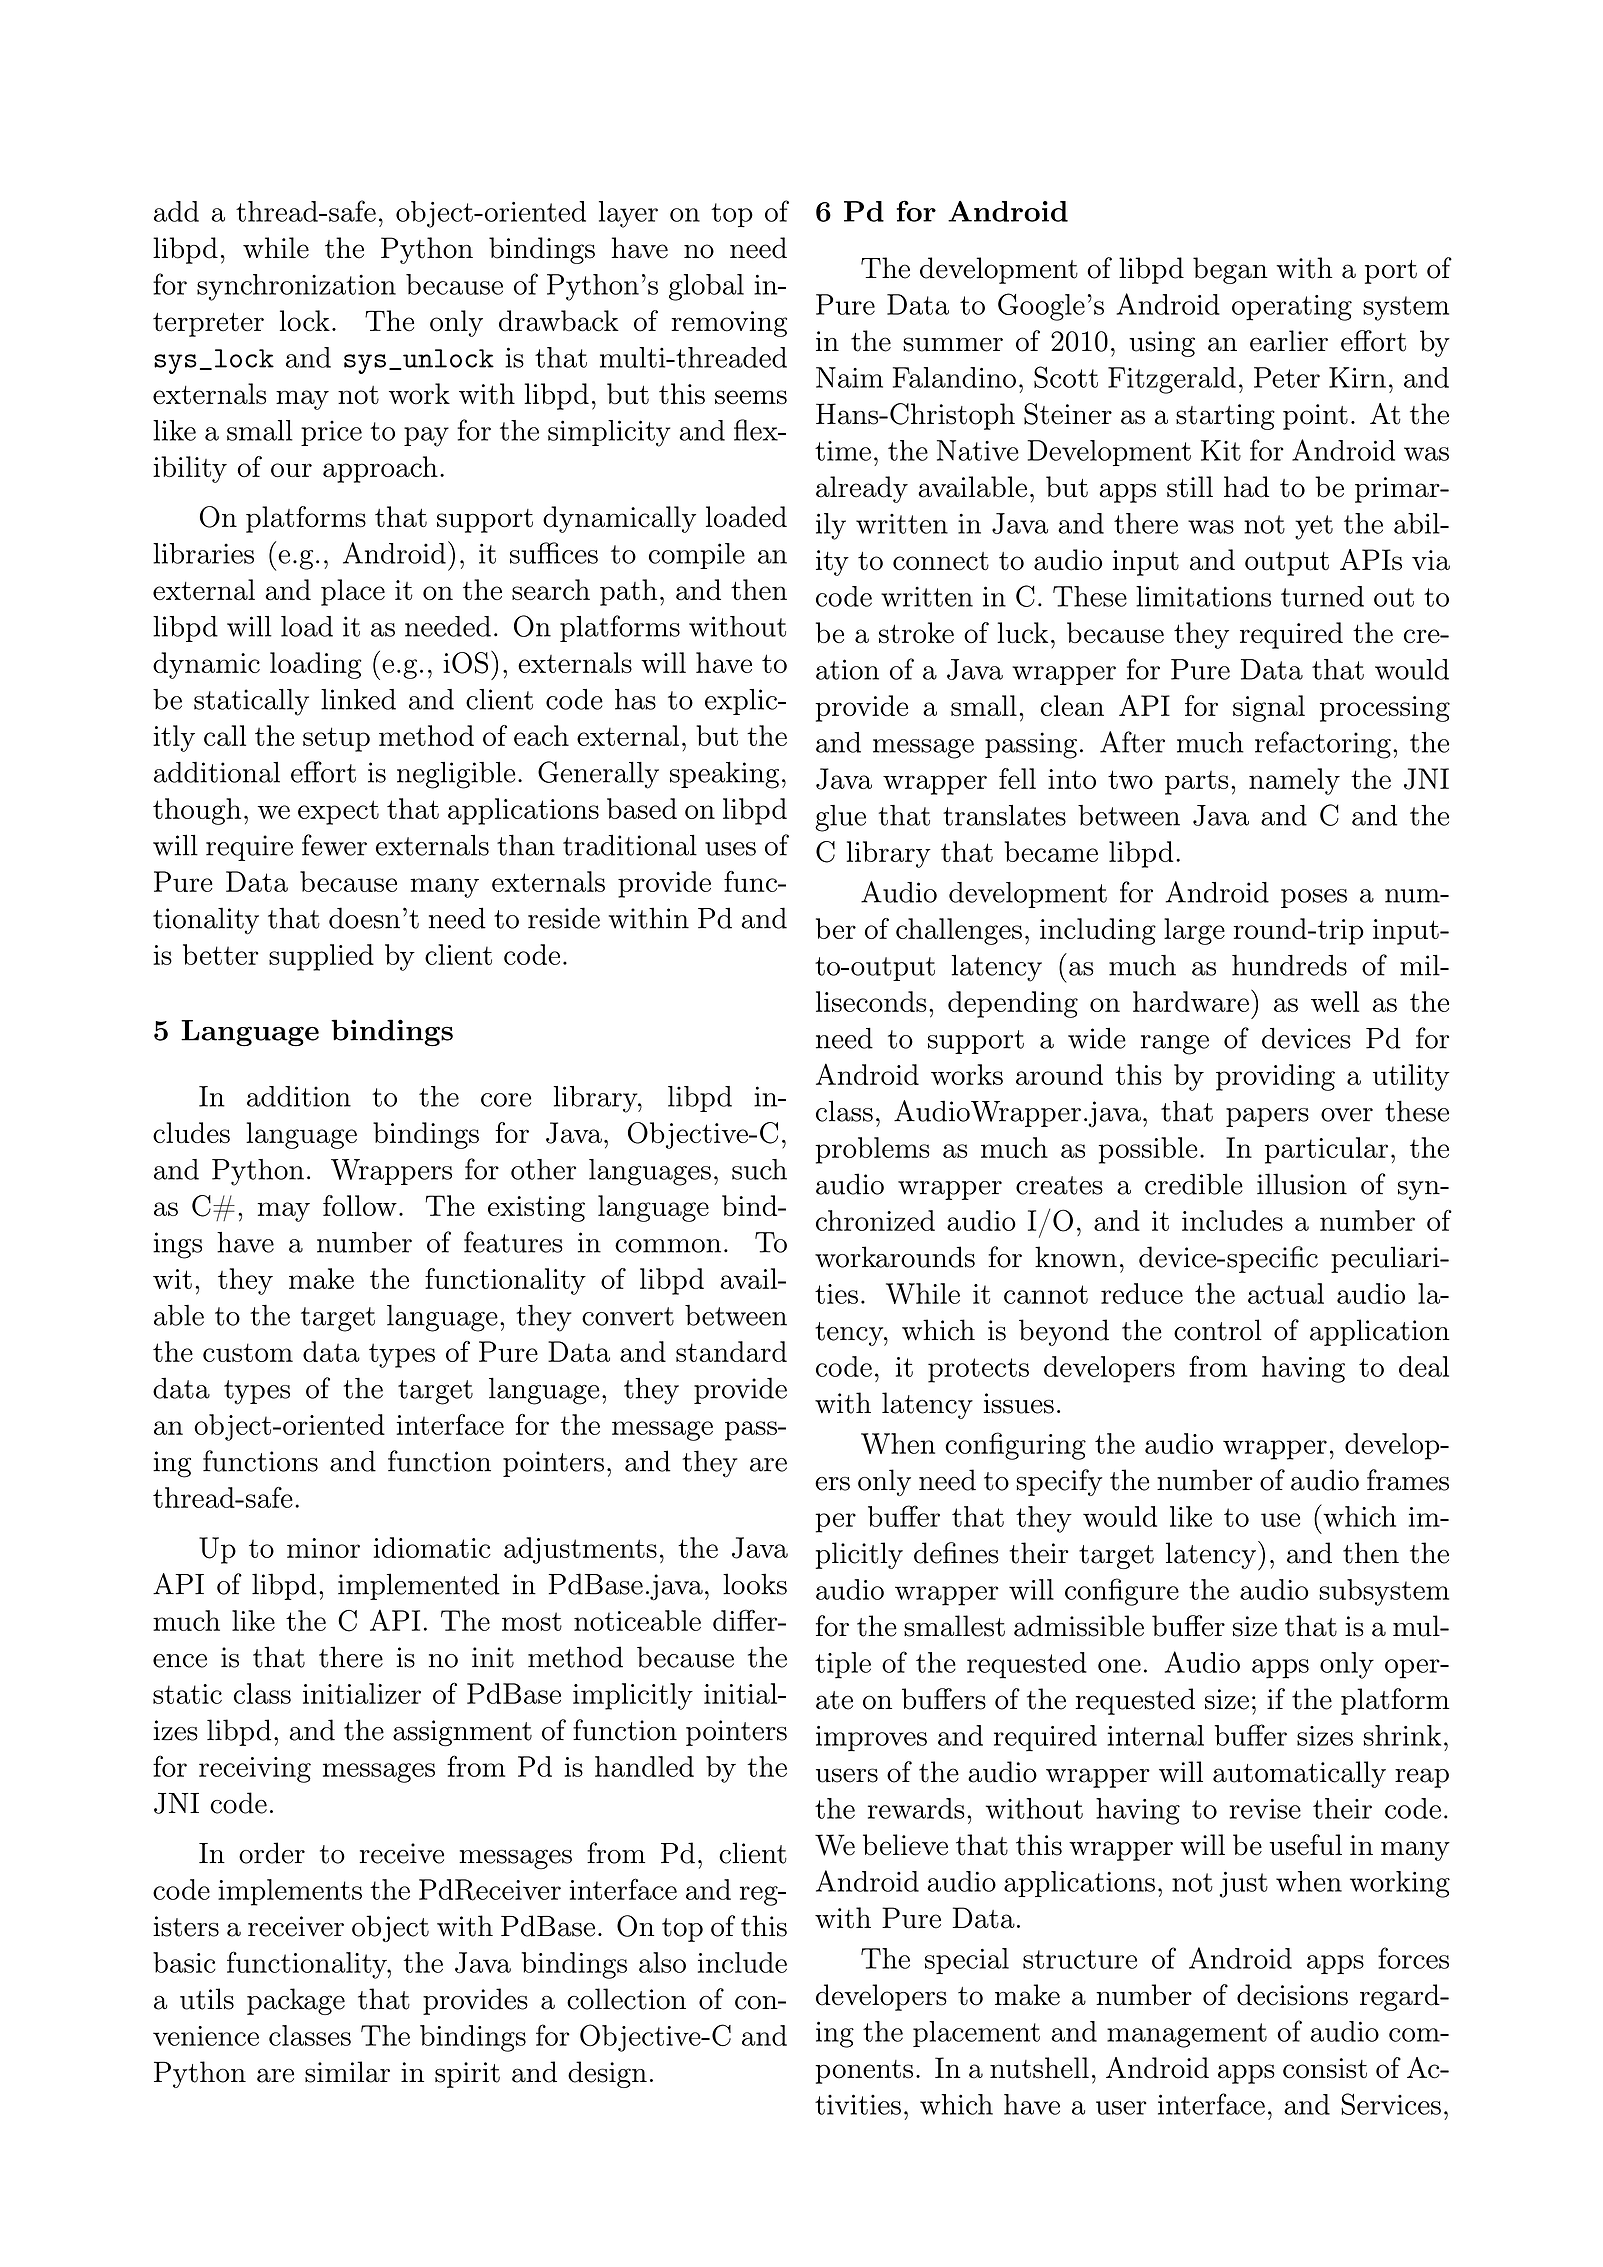 The image size is (1603, 2267). What do you see at coordinates (331, 433) in the image?
I see `price` at bounding box center [331, 433].
